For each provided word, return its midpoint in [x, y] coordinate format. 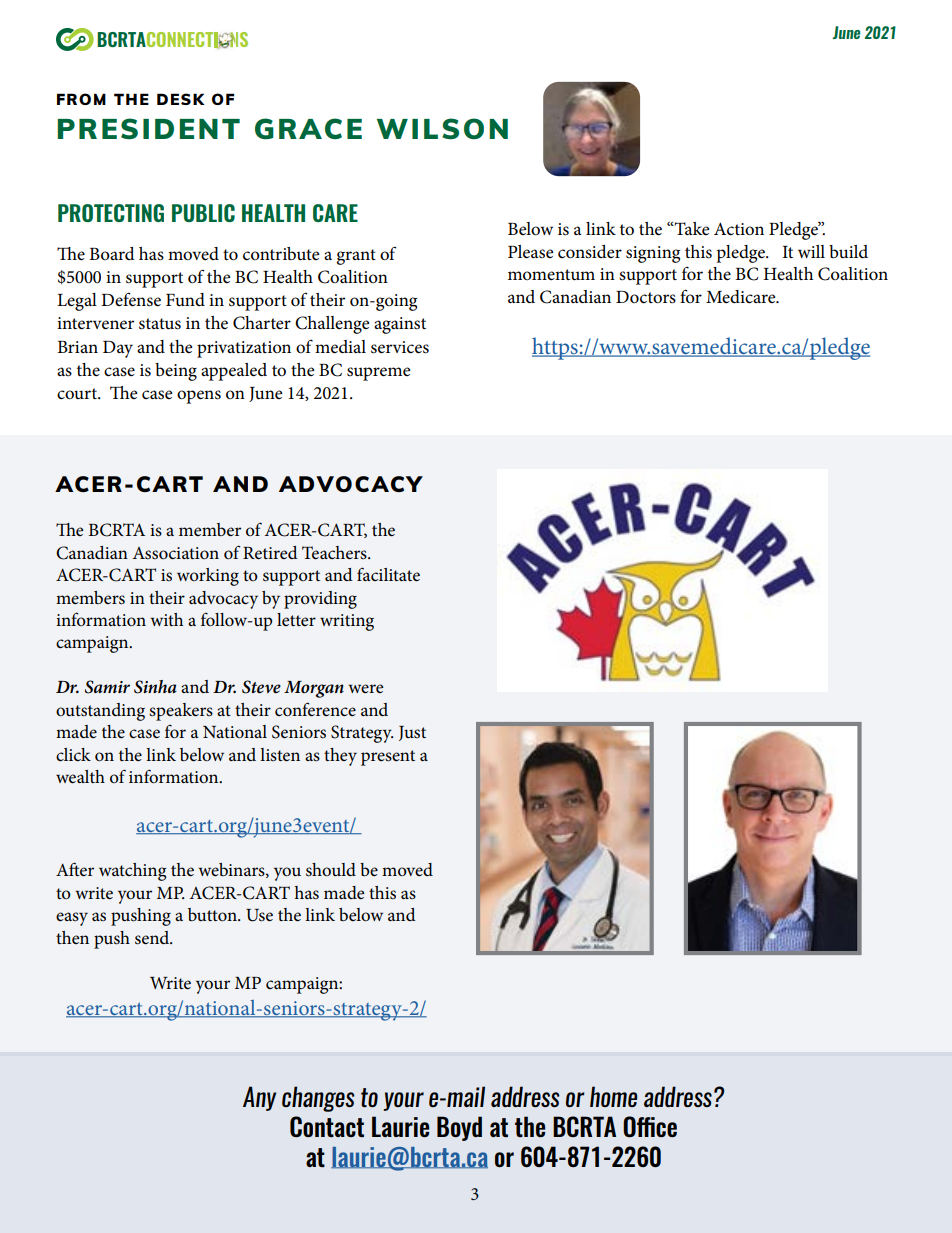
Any [259, 1098]
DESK [181, 99]
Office [650, 1126]
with [166, 619]
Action [739, 229]
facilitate [388, 574]
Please [531, 252]
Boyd [459, 1128]
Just [412, 733]
